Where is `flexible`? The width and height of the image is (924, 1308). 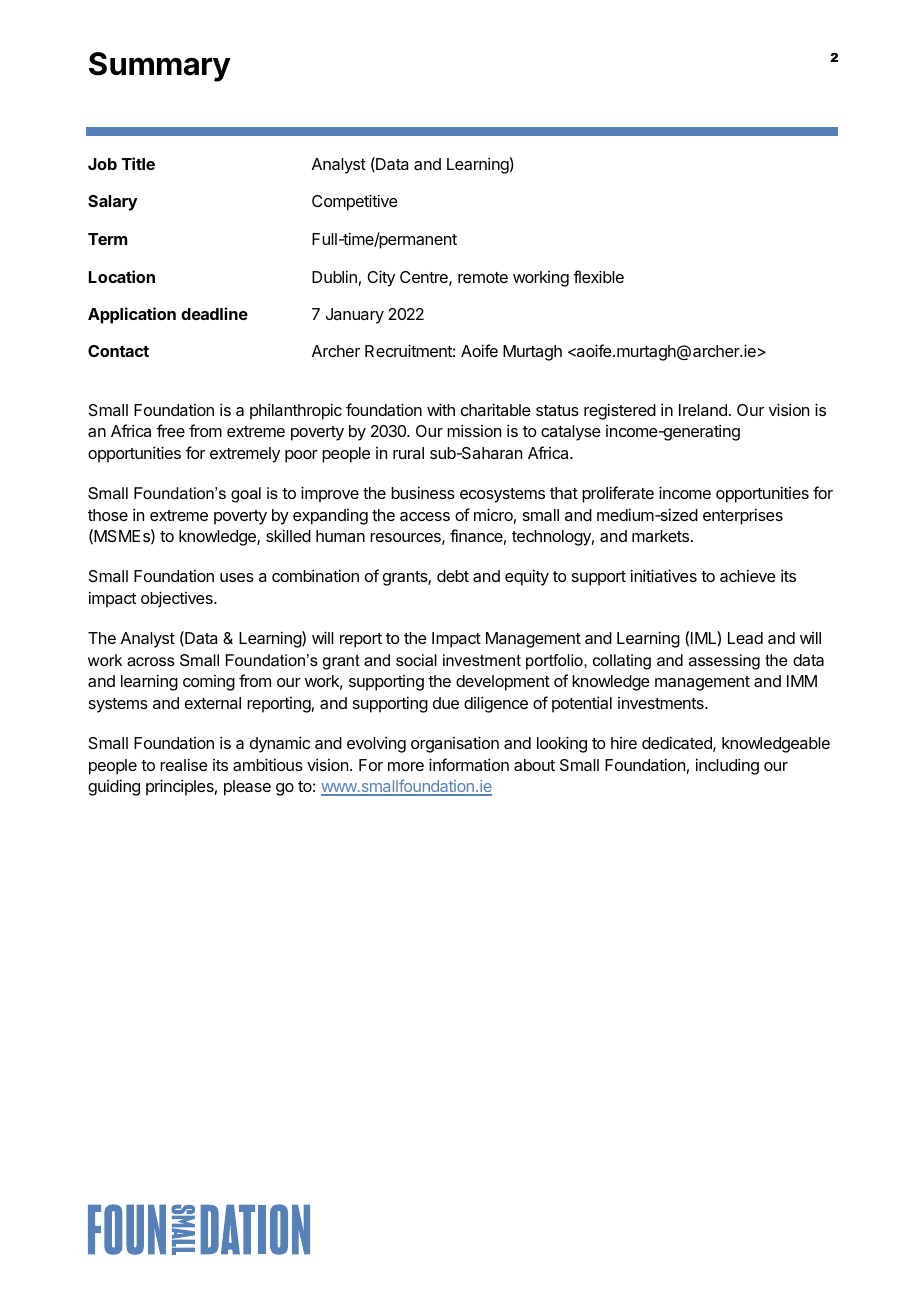 flexible is located at coordinates (598, 276).
